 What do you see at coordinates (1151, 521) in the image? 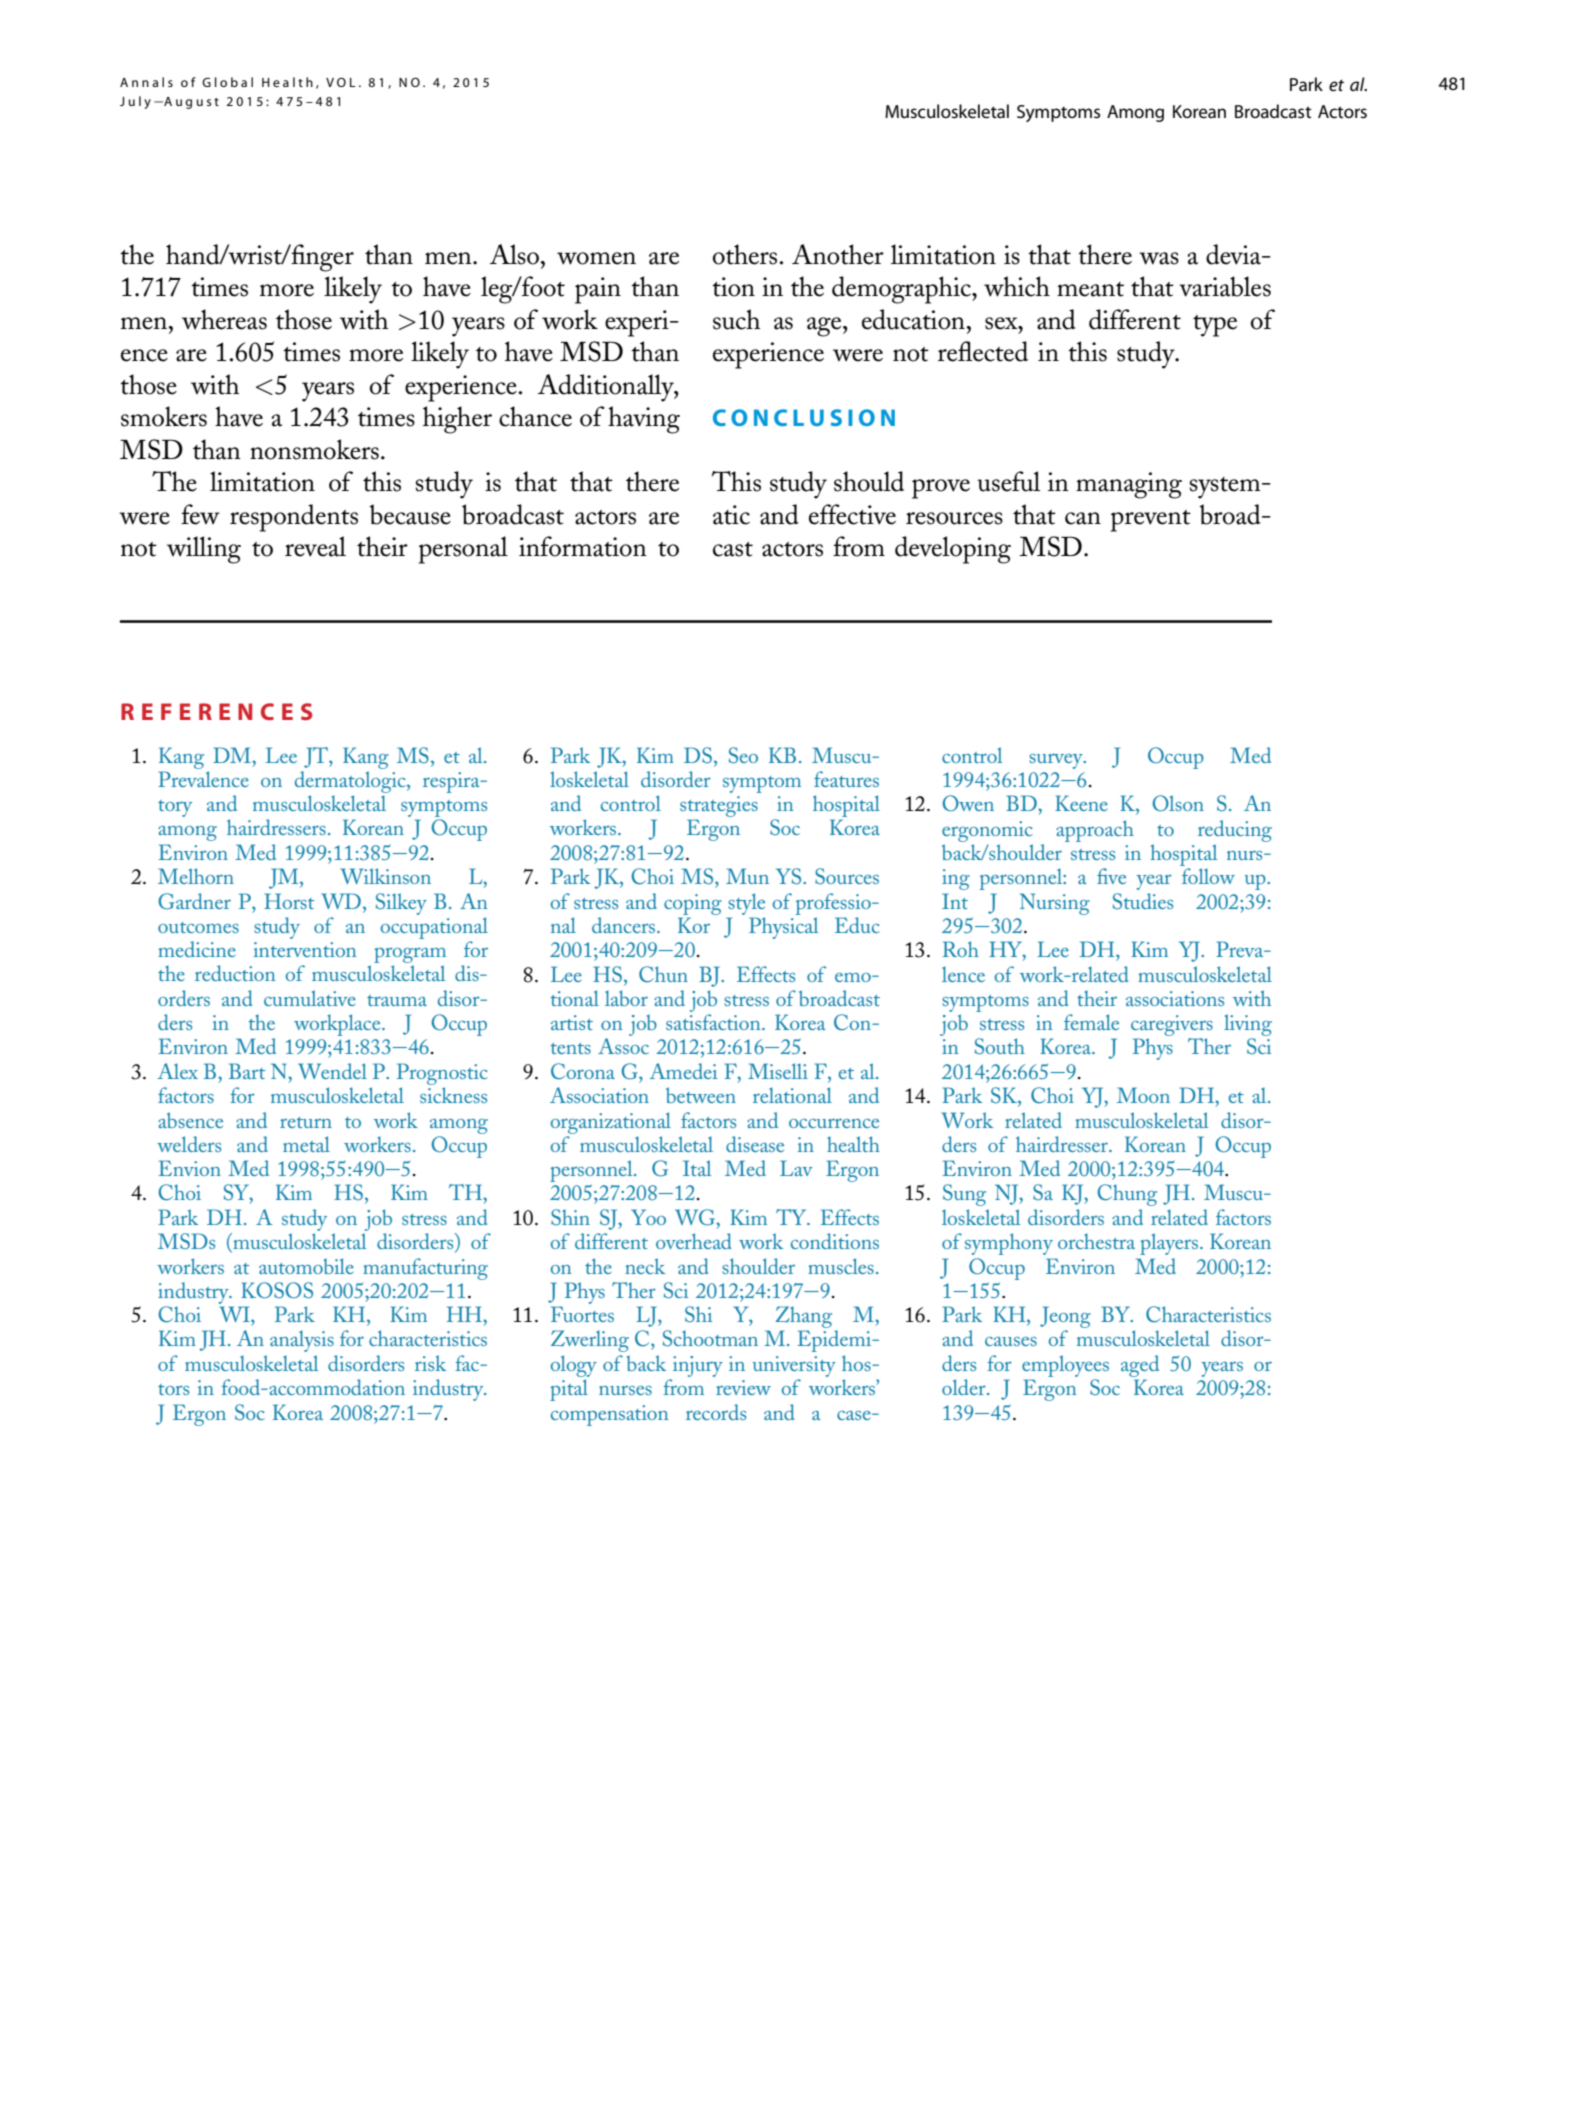
I see `prevent` at bounding box center [1151, 521].
